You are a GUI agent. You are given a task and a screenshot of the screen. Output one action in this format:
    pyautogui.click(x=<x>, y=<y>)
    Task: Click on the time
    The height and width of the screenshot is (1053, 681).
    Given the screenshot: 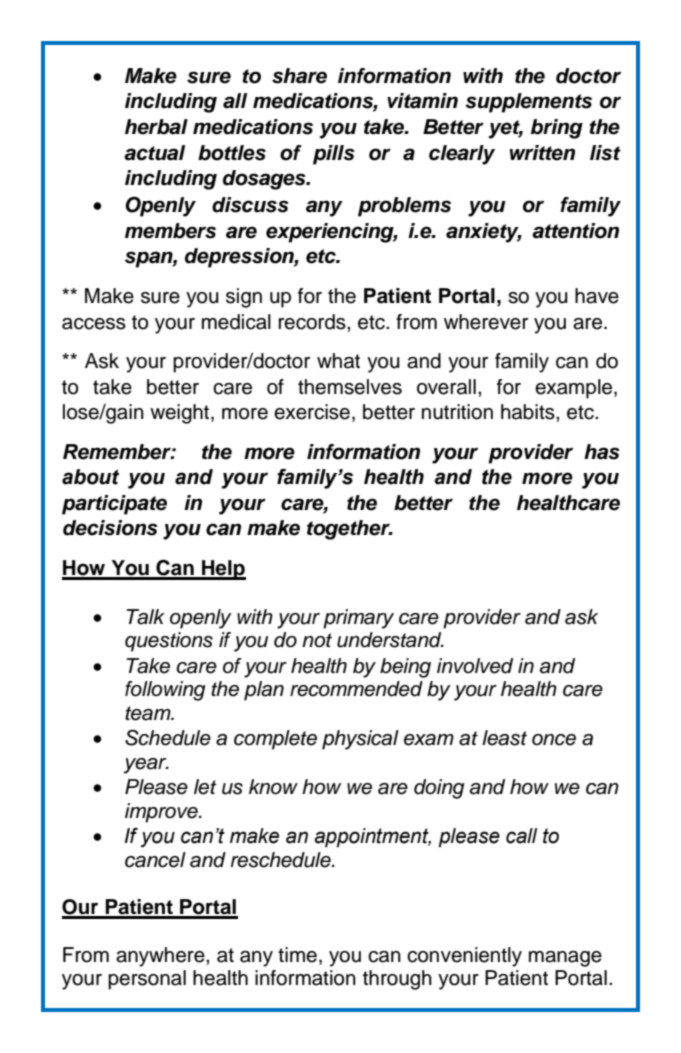 What is the action you would take?
    pyautogui.click(x=297, y=955)
